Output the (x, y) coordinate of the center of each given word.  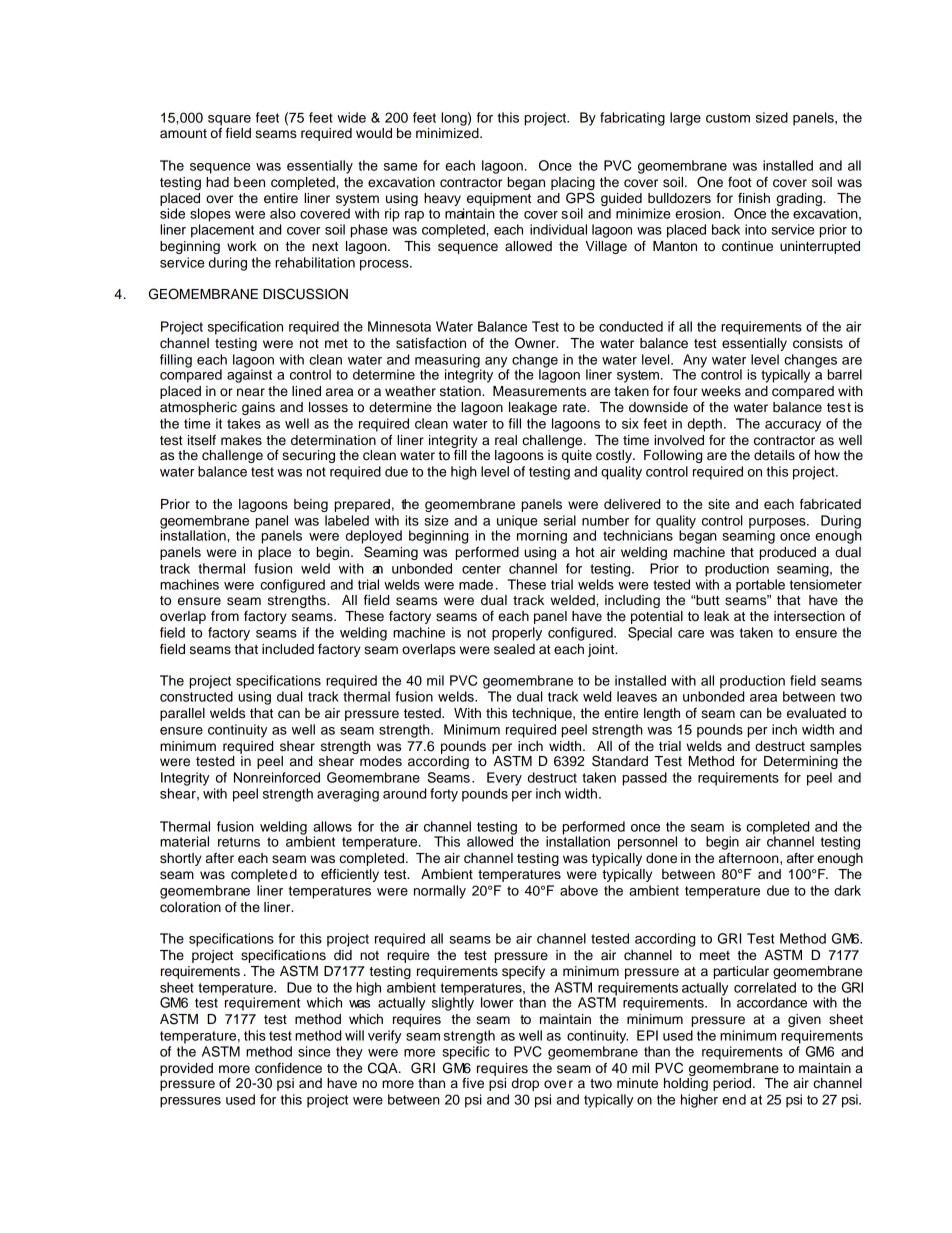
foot (740, 182)
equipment (499, 201)
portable (760, 586)
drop (525, 1084)
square (229, 120)
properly (517, 634)
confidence (288, 1068)
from (225, 616)
